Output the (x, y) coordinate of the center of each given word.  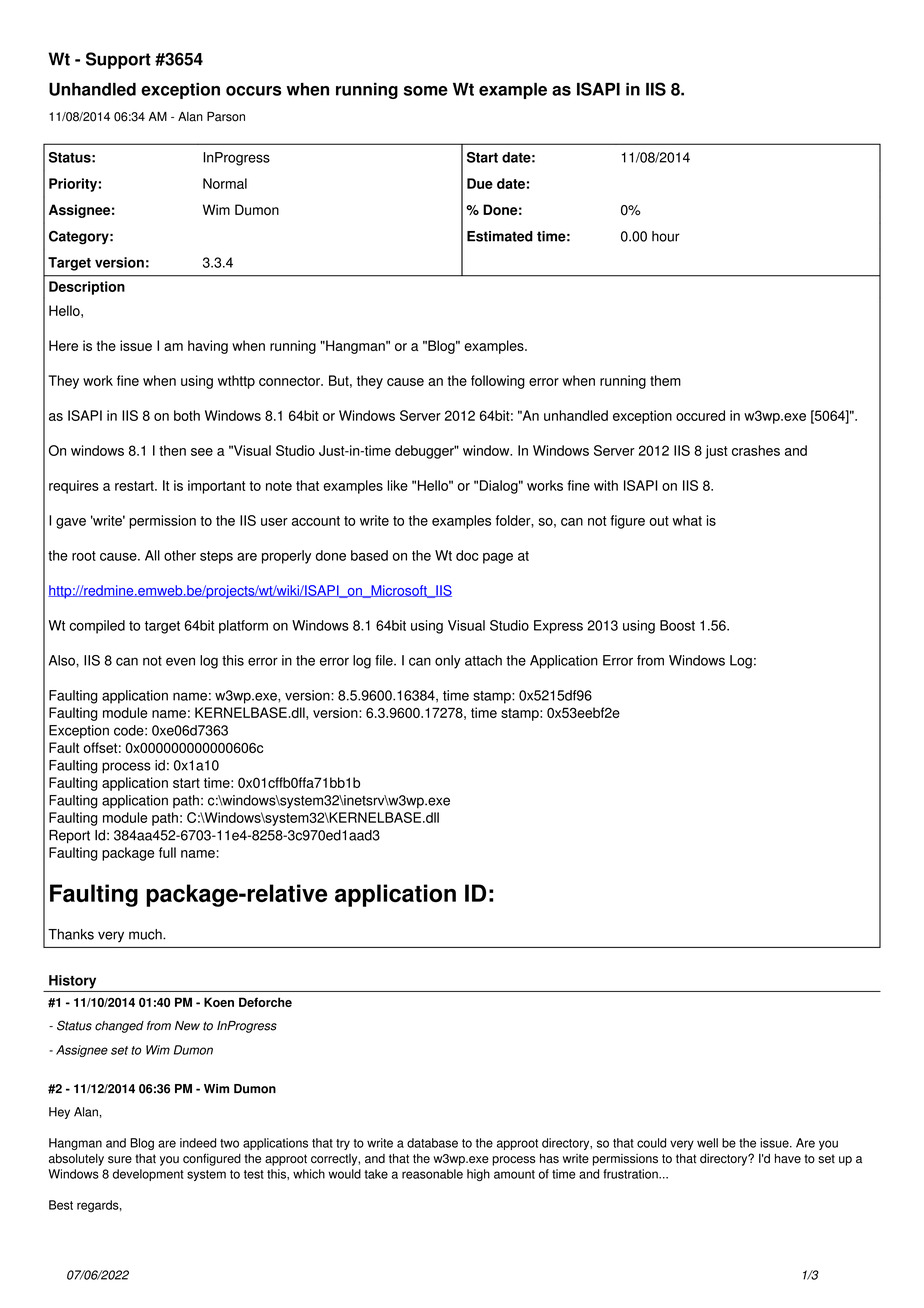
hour (666, 236)
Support (118, 60)
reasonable (432, 1174)
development (148, 1175)
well (707, 1143)
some (426, 91)
